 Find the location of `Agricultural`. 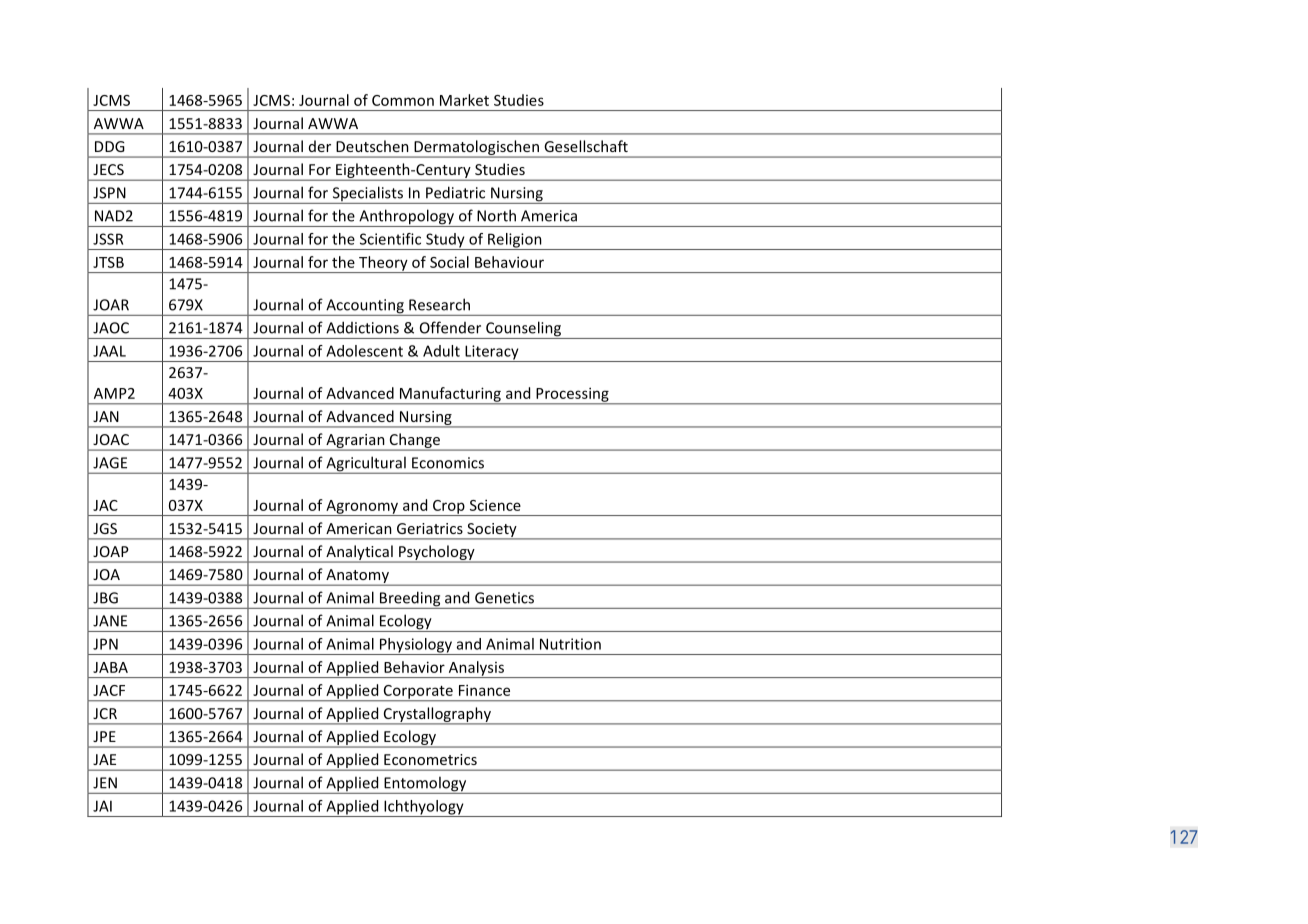

Agricultural is located at coordinates (366, 465).
